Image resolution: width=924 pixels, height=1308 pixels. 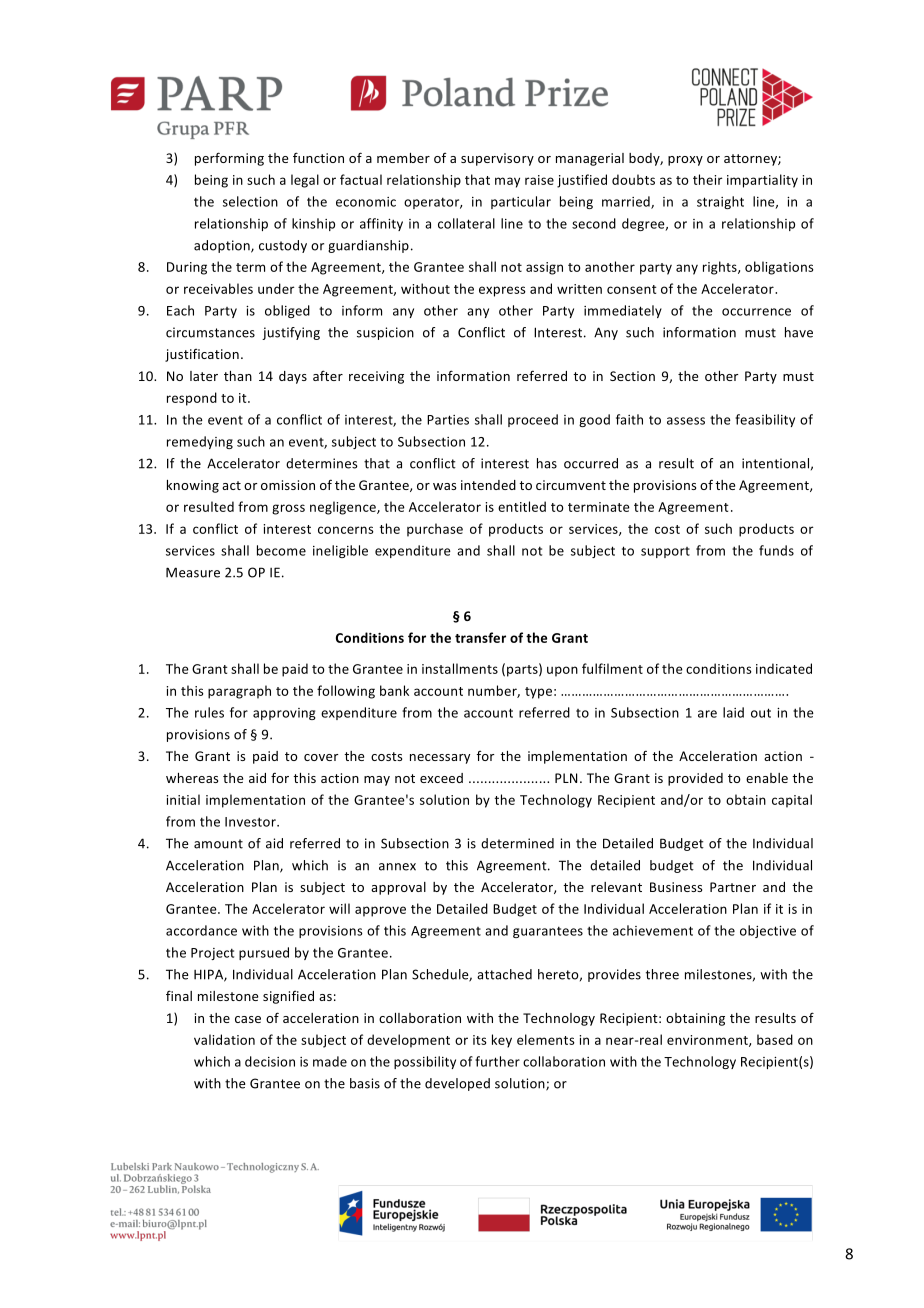 I want to click on supervisory, so click(x=497, y=159).
